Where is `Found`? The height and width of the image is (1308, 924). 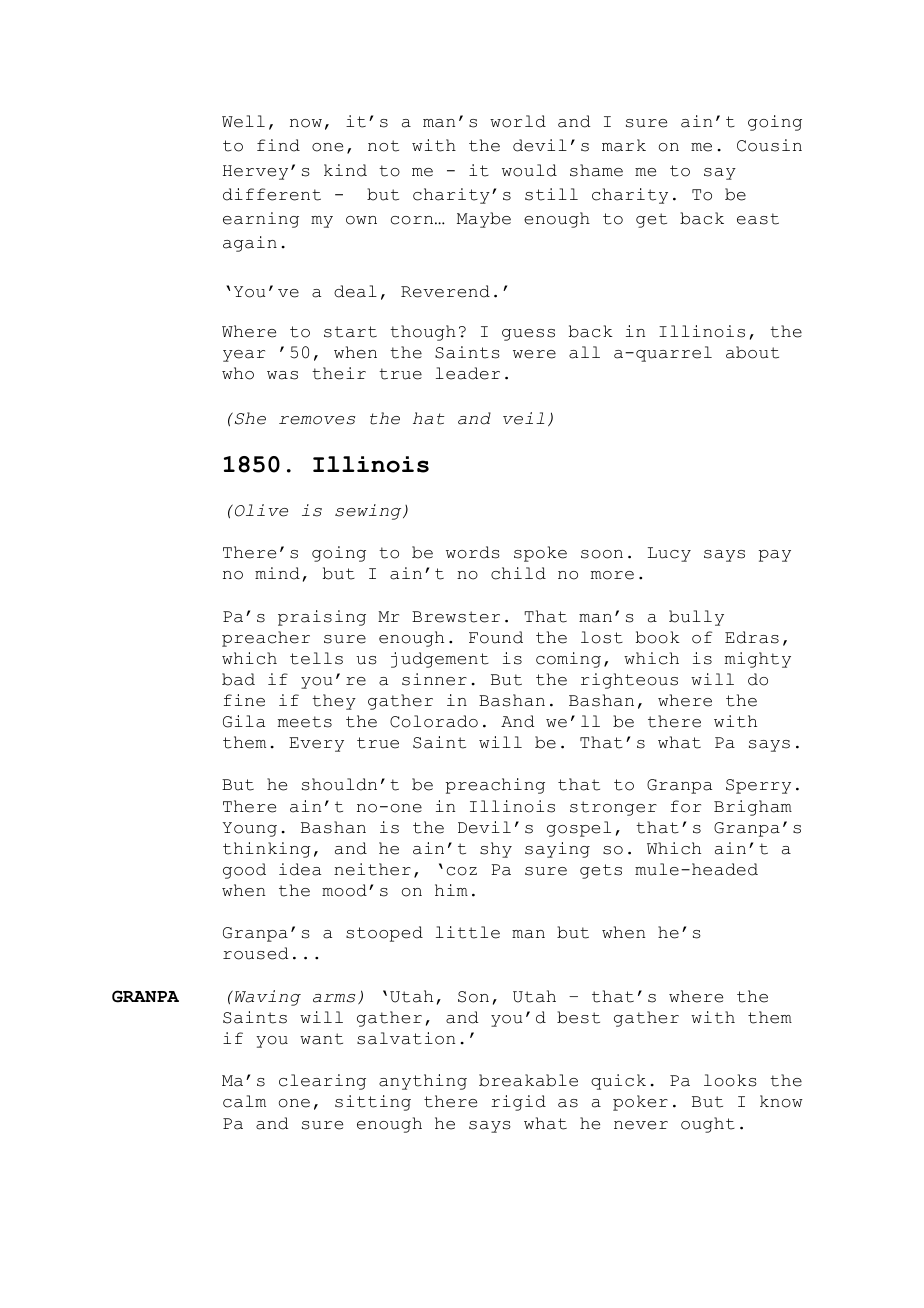 Found is located at coordinates (496, 637).
